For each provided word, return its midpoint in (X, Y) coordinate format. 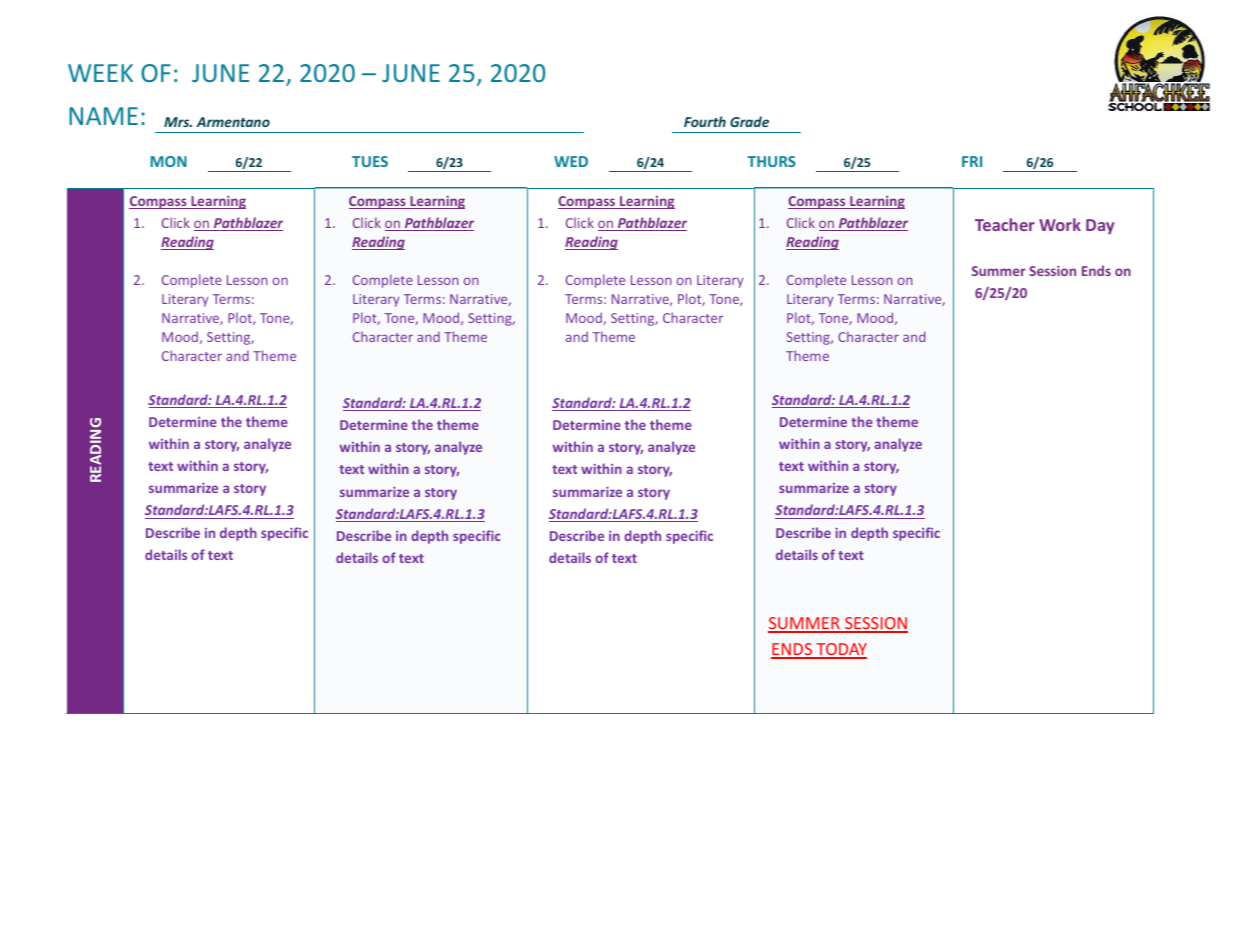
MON (168, 161)
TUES (370, 161)
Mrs (178, 122)
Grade (749, 121)
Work (1060, 224)
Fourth (705, 121)
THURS (771, 161)
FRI (972, 161)
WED (571, 161)
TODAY (840, 650)
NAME (103, 116)
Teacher (1005, 224)
